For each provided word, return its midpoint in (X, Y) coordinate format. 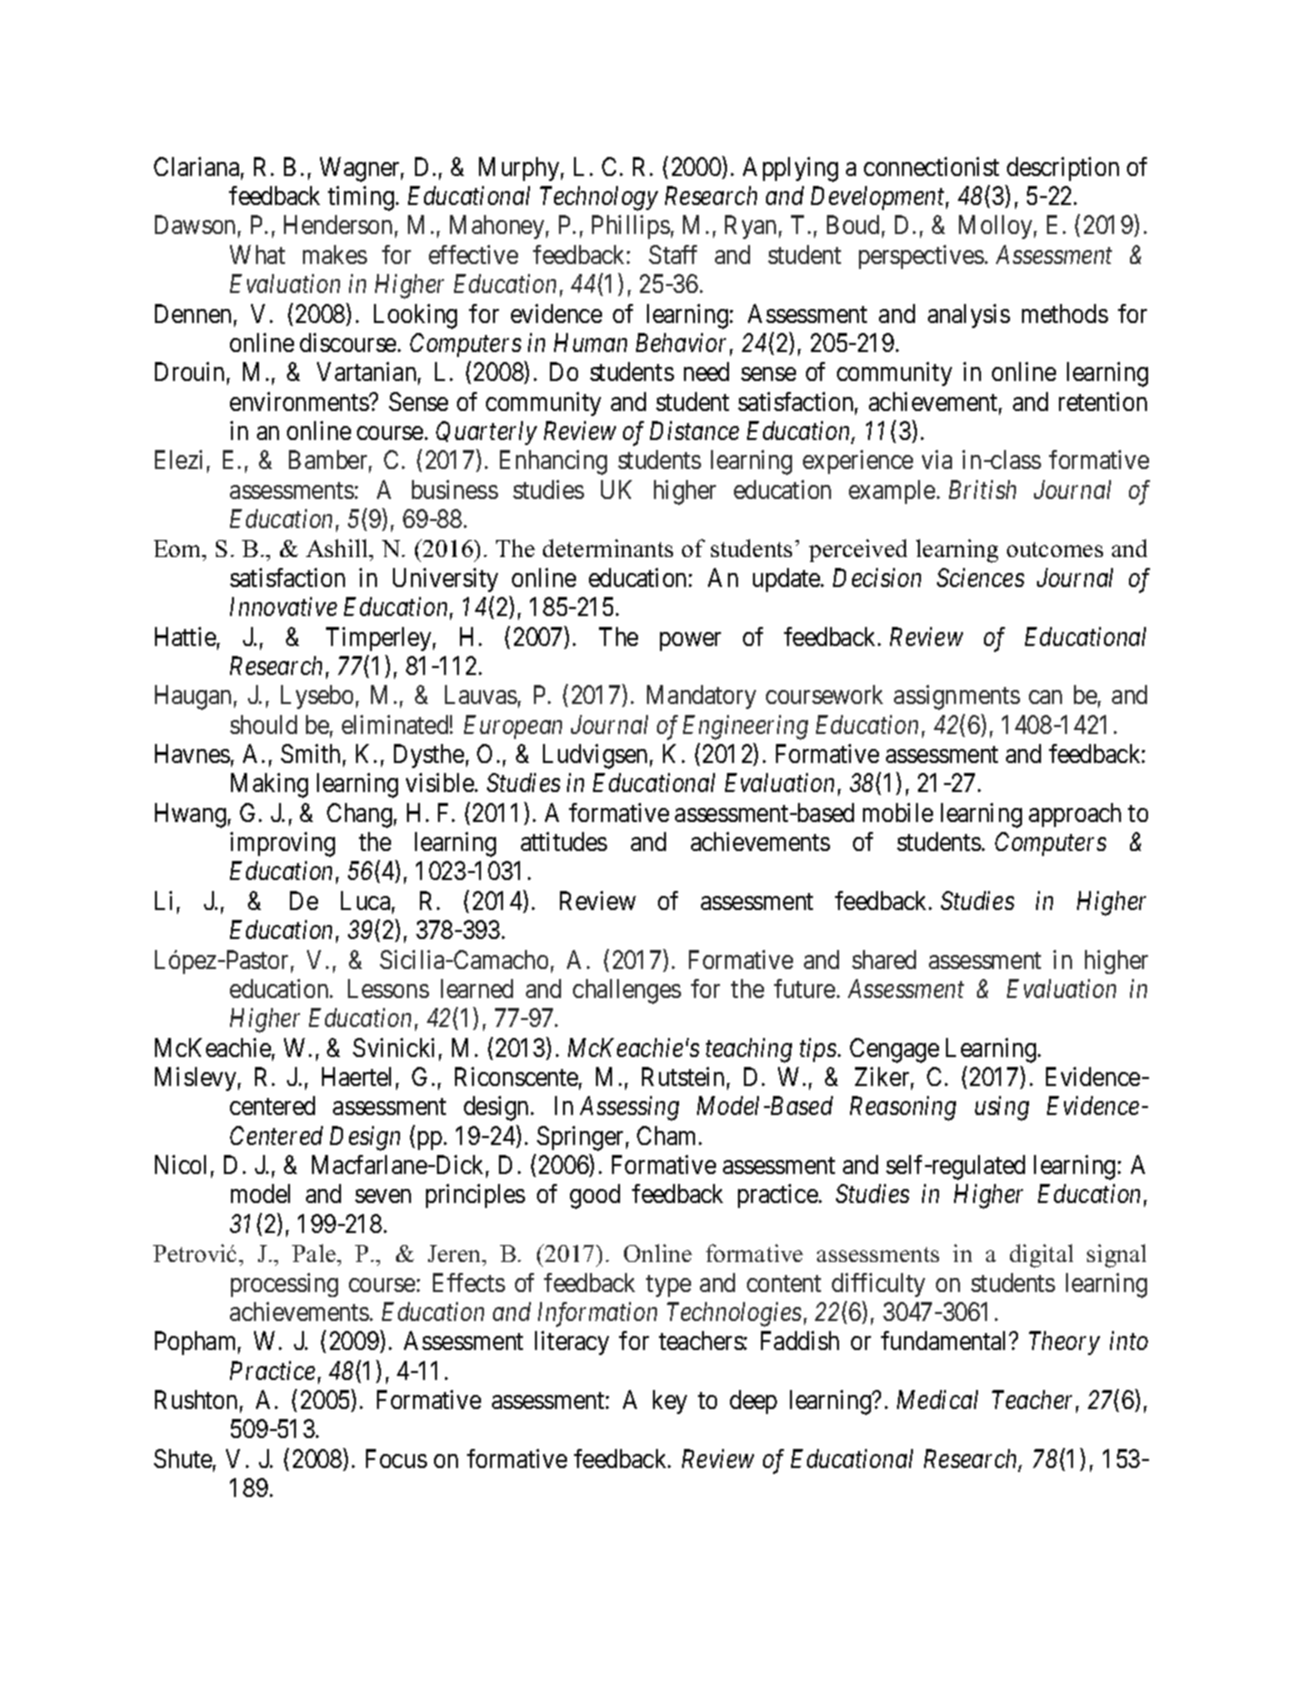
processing (284, 1285)
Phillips (631, 227)
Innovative (283, 606)
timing (362, 198)
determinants (608, 548)
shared (884, 959)
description (1063, 169)
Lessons (388, 988)
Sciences (980, 577)
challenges (627, 991)
